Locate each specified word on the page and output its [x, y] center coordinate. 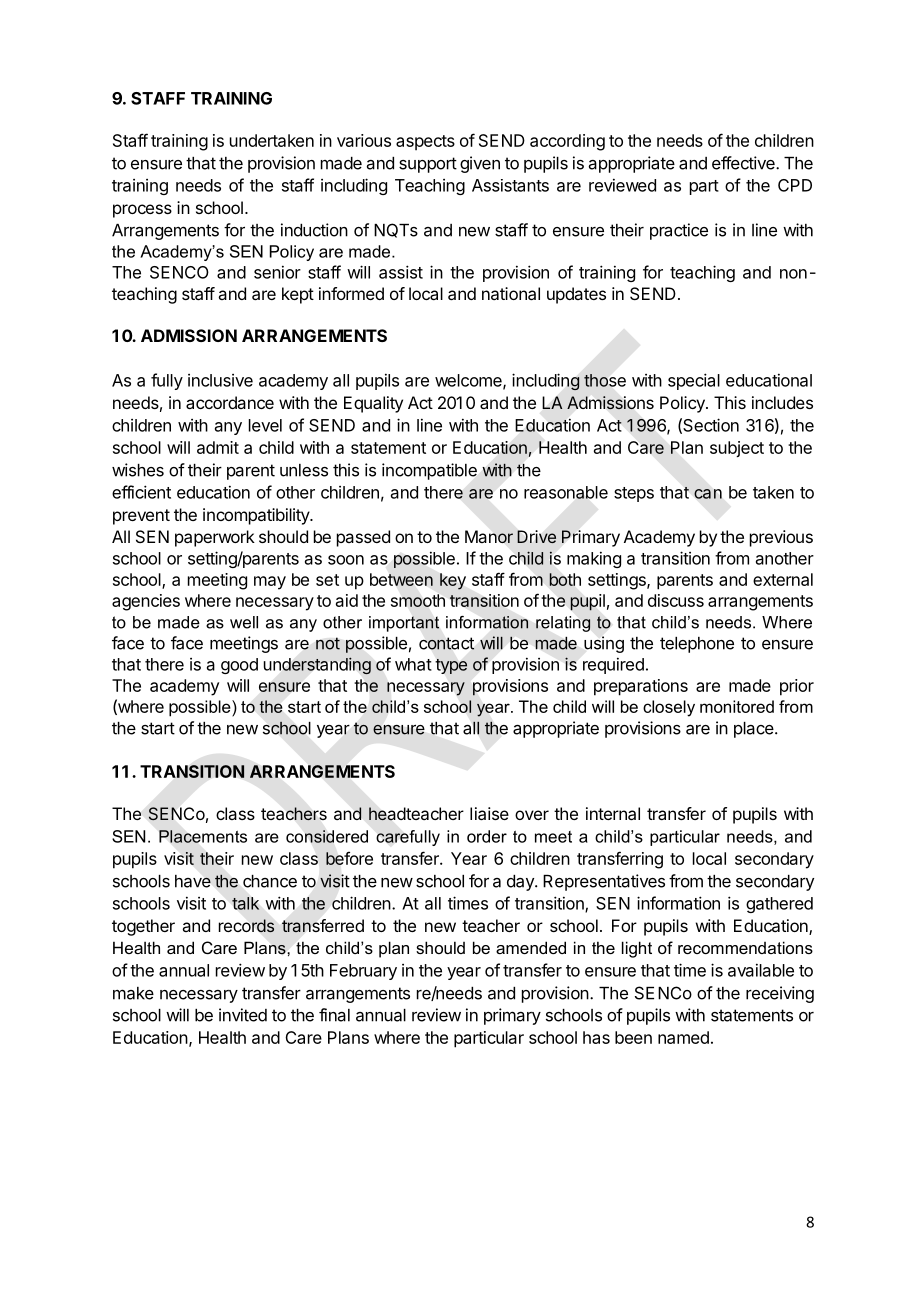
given [480, 164]
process [142, 211]
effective [744, 163]
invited [243, 1015]
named [683, 1037]
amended [531, 947]
